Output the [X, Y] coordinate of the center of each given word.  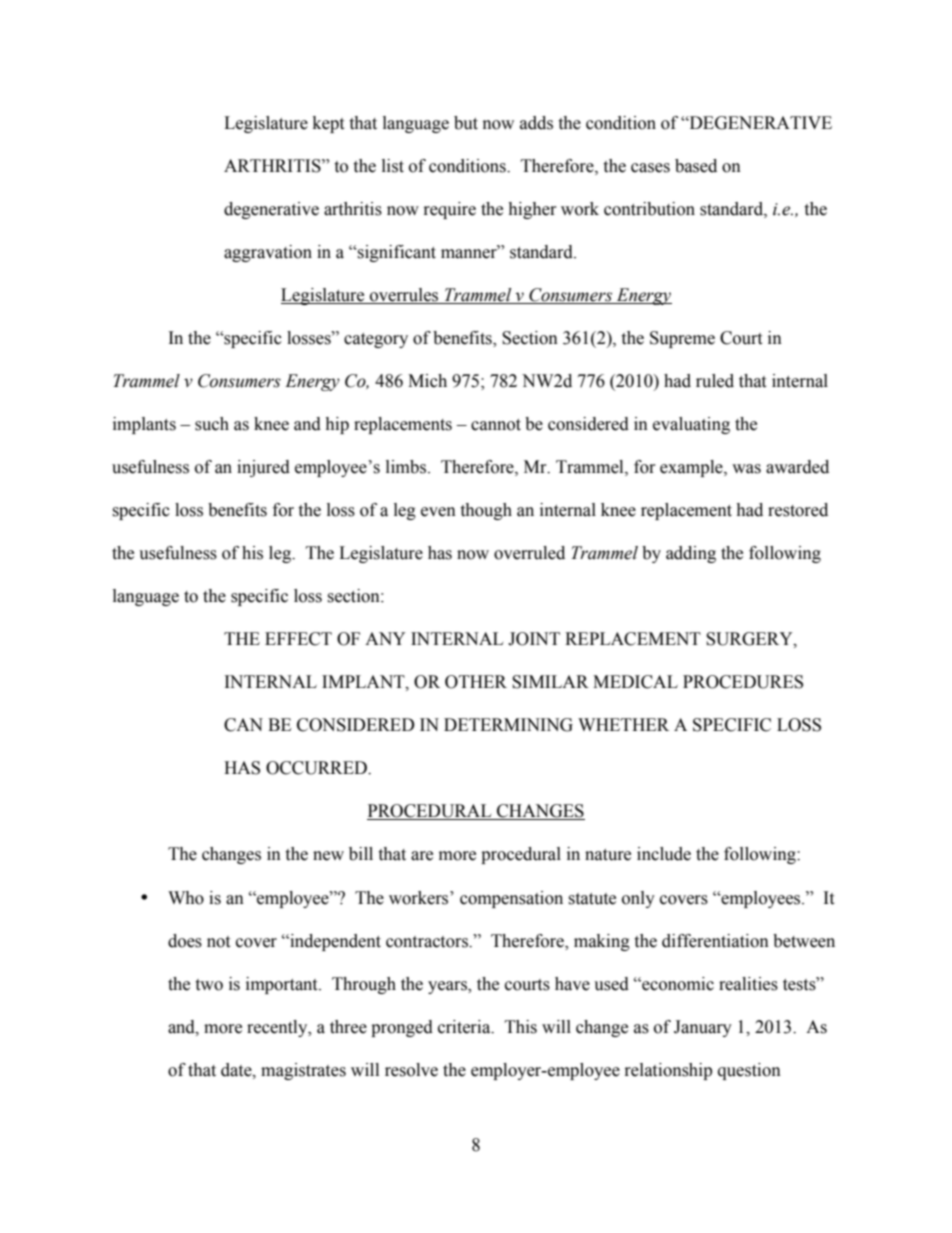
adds [536, 123]
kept [328, 124]
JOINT [534, 639]
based [696, 166]
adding [691, 554]
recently [278, 1028]
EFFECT [298, 639]
